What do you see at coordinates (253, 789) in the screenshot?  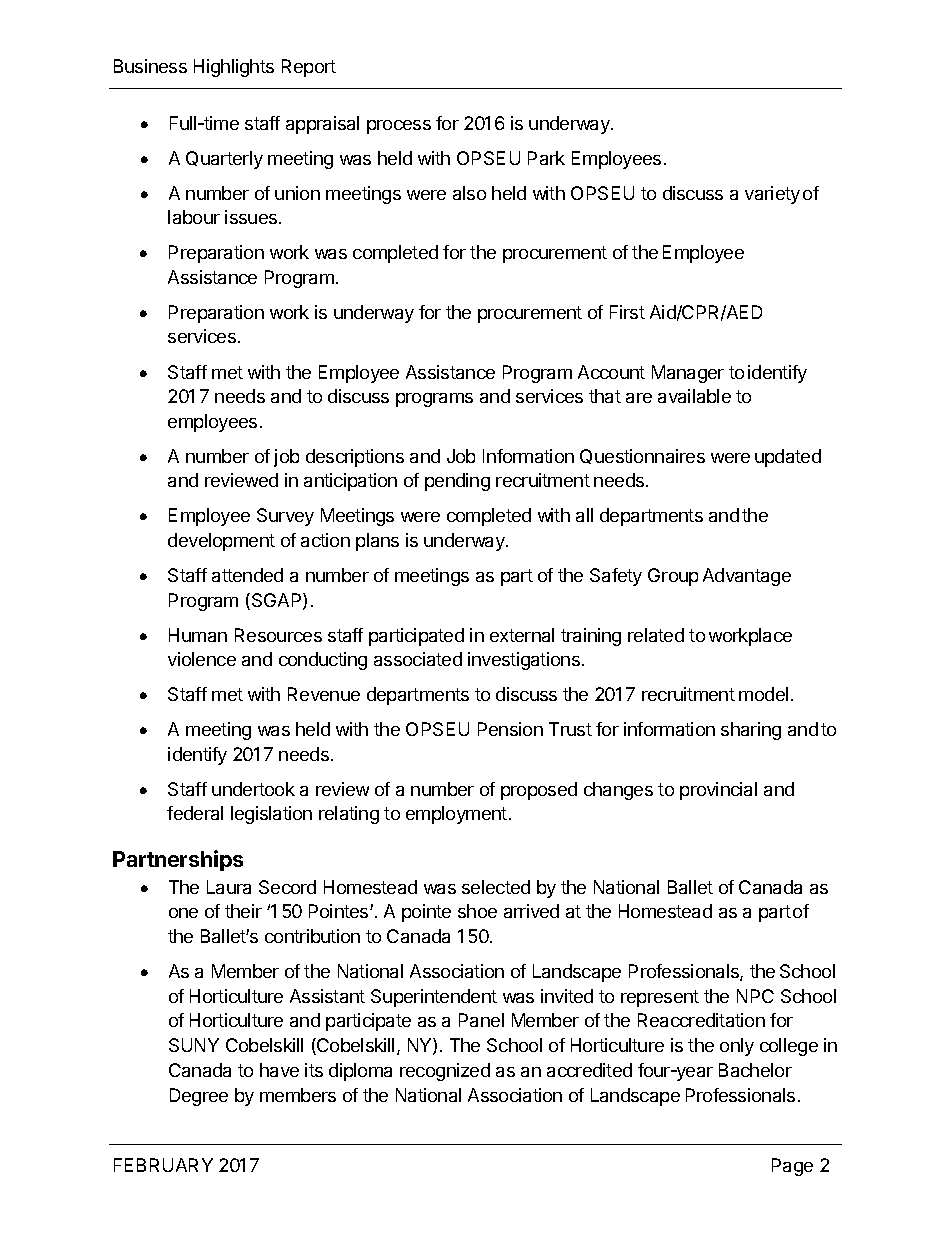 I see `undertook` at bounding box center [253, 789].
